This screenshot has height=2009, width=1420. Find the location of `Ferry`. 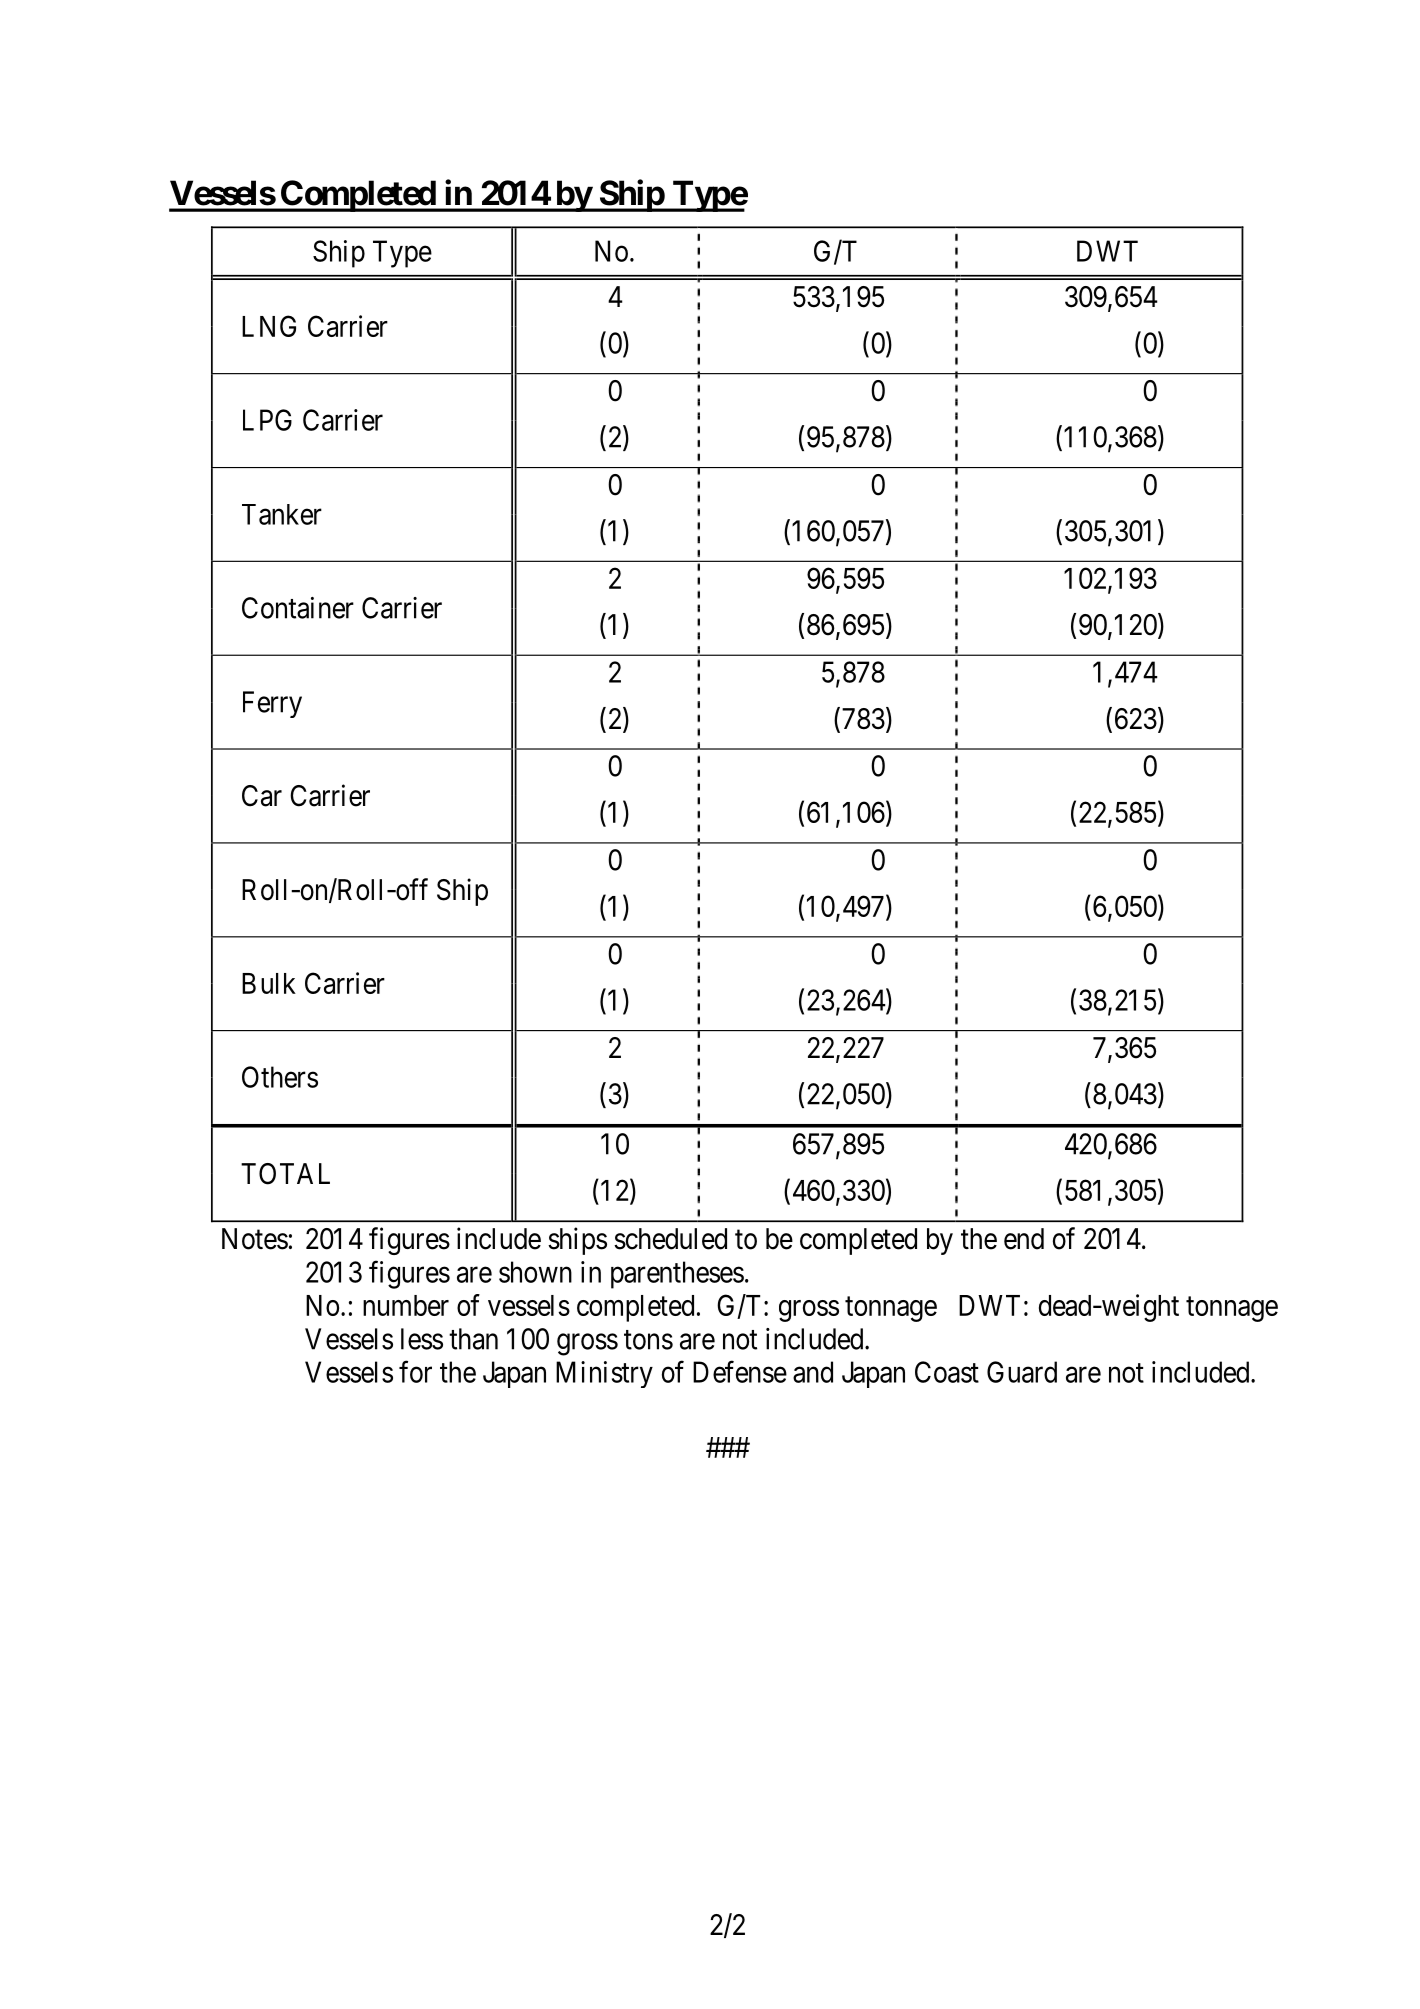

Ferry is located at coordinates (272, 704).
